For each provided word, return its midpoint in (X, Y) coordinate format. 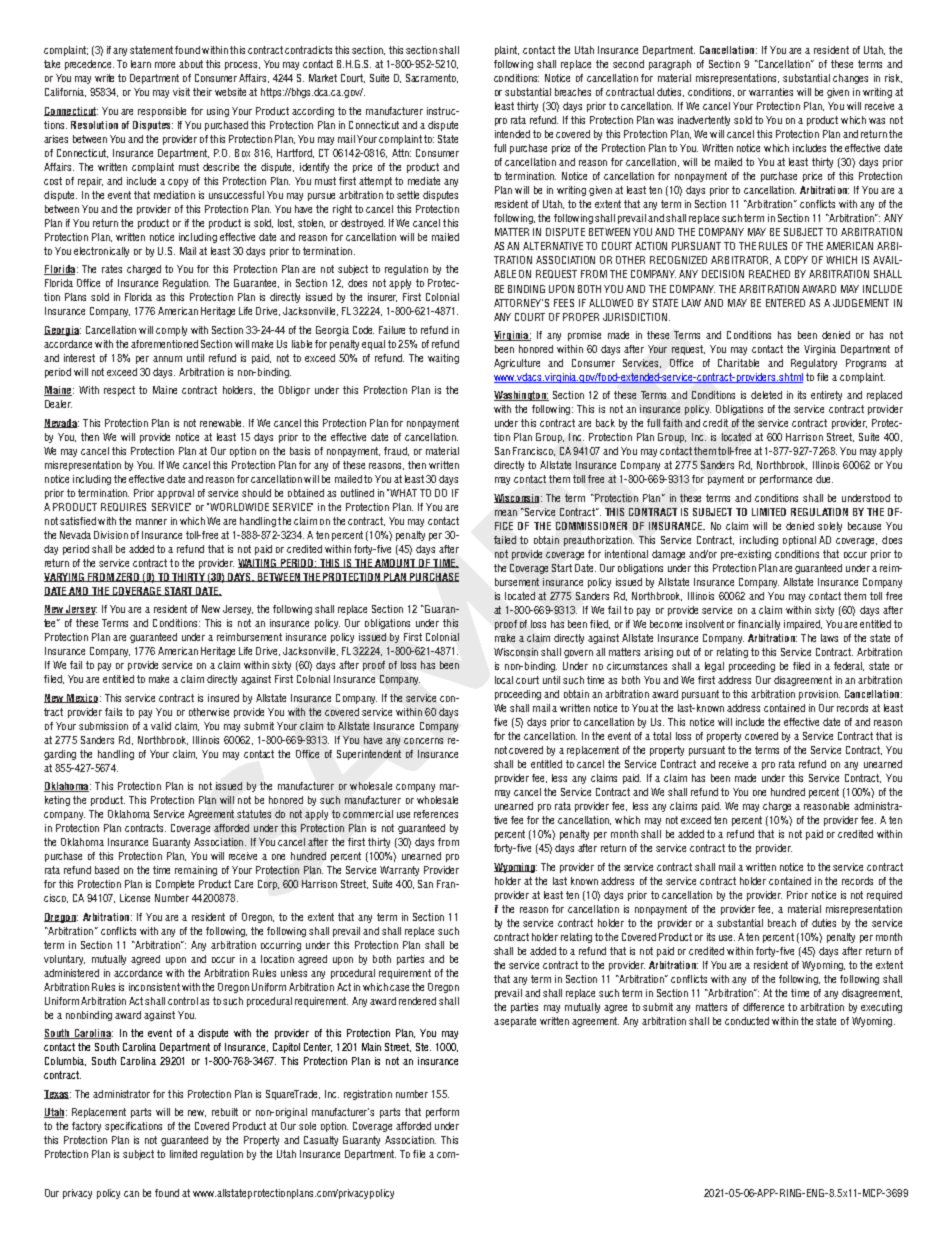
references (436, 814)
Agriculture (517, 364)
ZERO (128, 577)
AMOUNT (396, 563)
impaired (803, 625)
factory (86, 1127)
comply (171, 331)
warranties (771, 92)
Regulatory (814, 364)
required (884, 896)
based (107, 870)
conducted (747, 1021)
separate (518, 1022)
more (165, 65)
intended (512, 134)
